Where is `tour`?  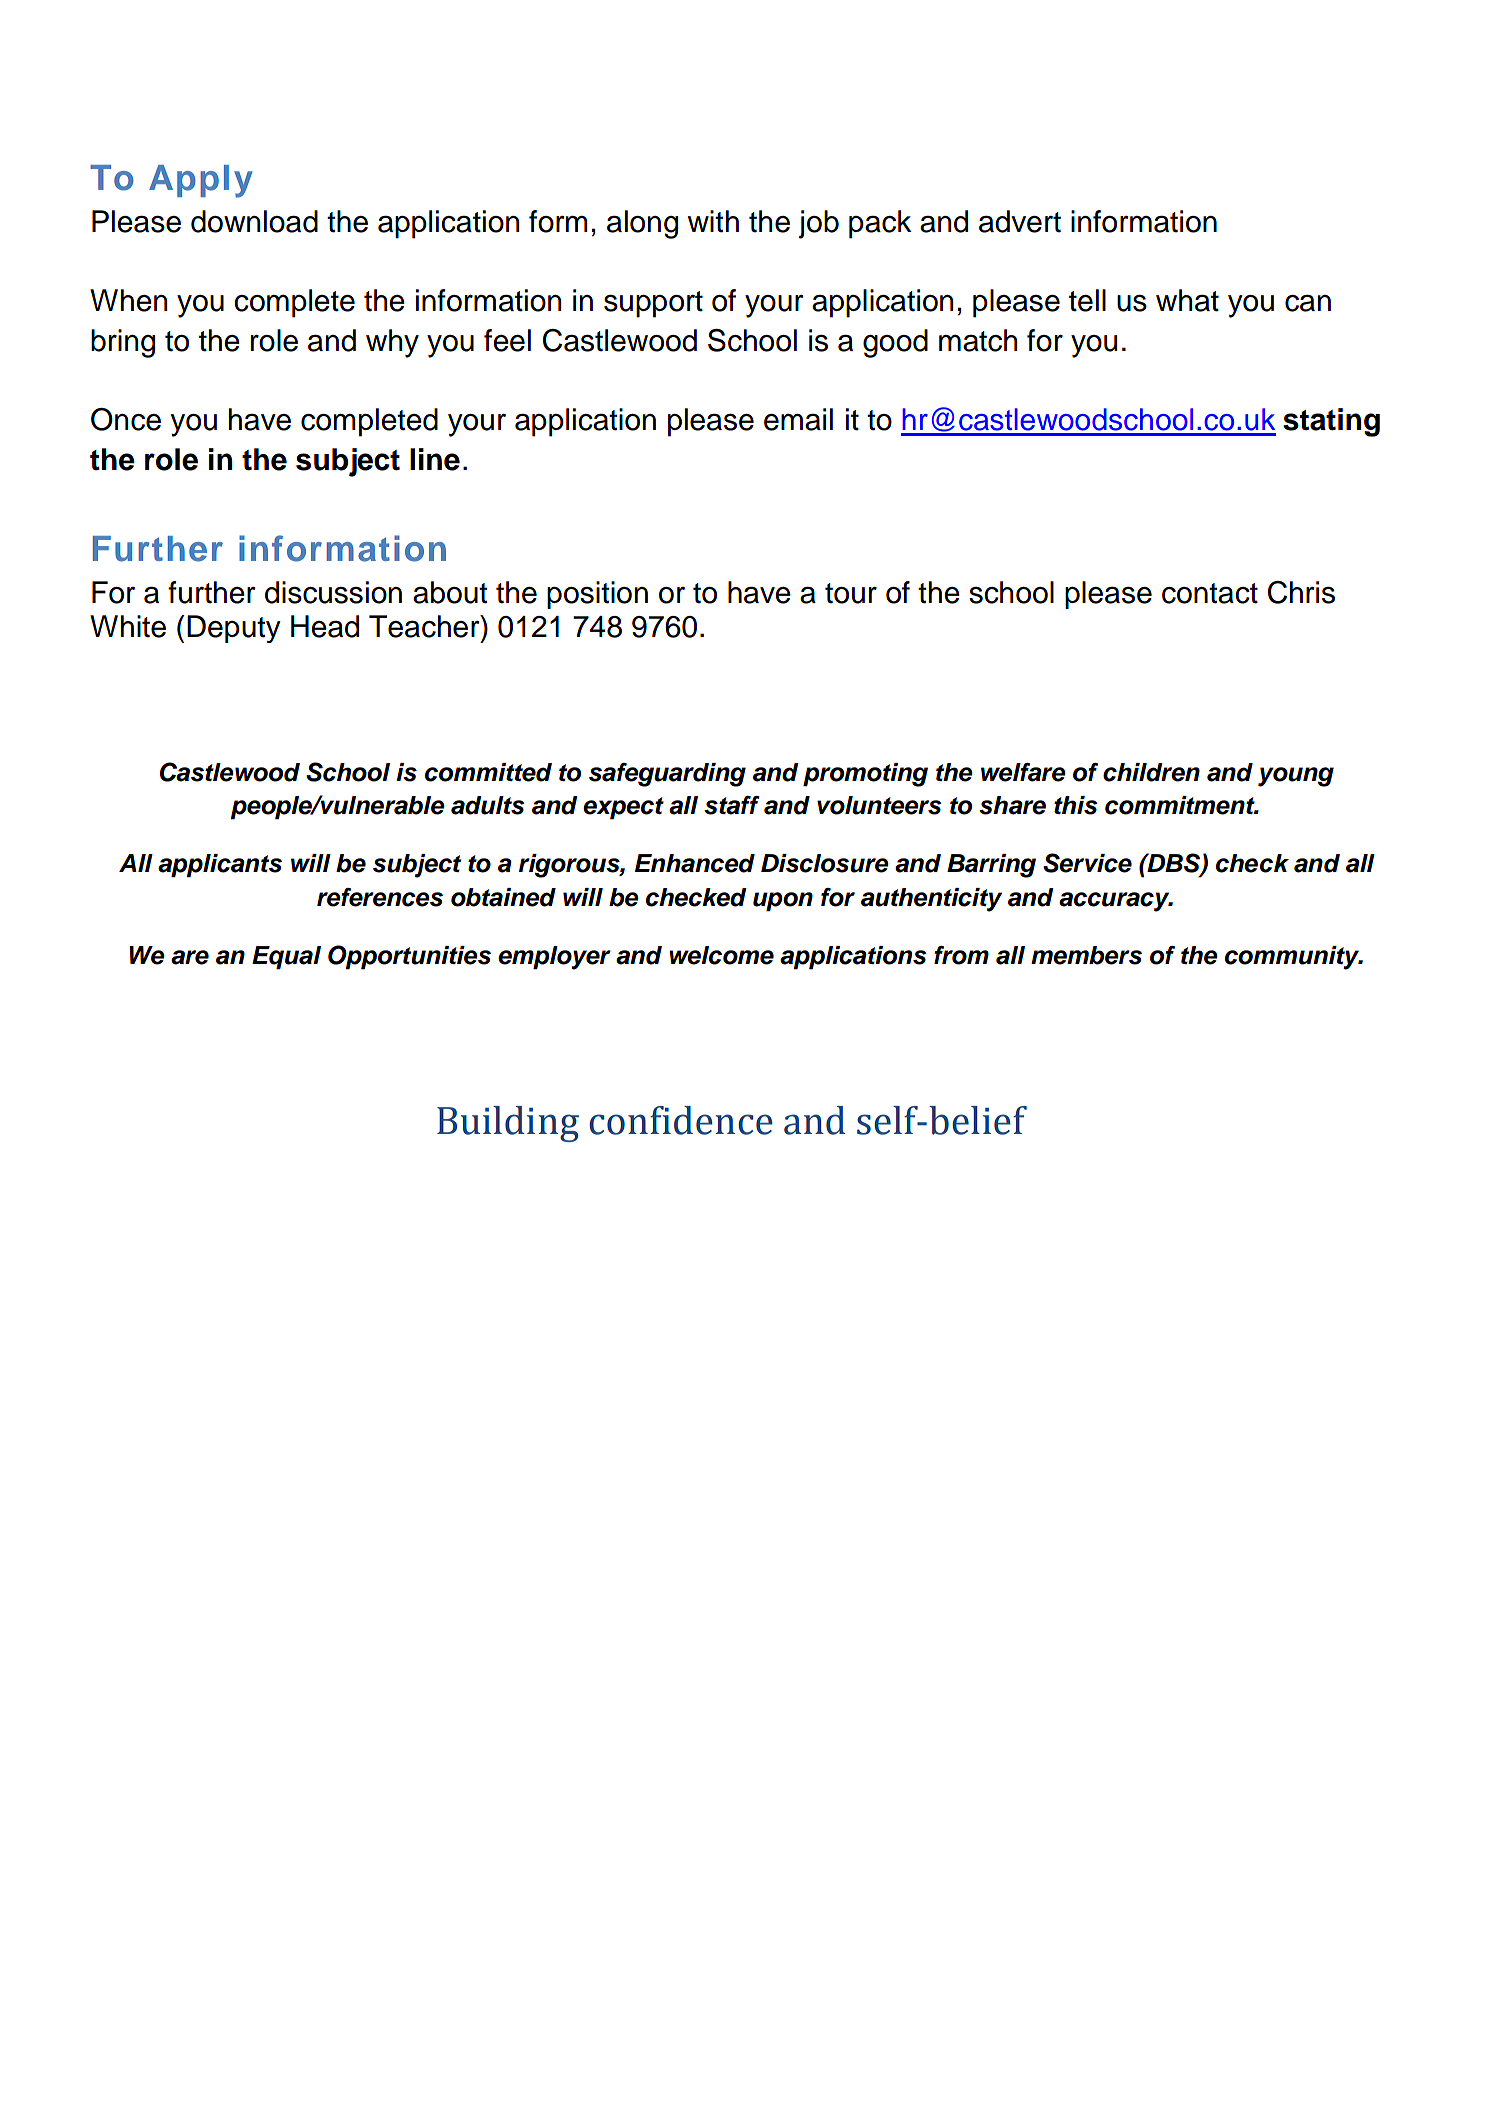
tour is located at coordinates (851, 593).
